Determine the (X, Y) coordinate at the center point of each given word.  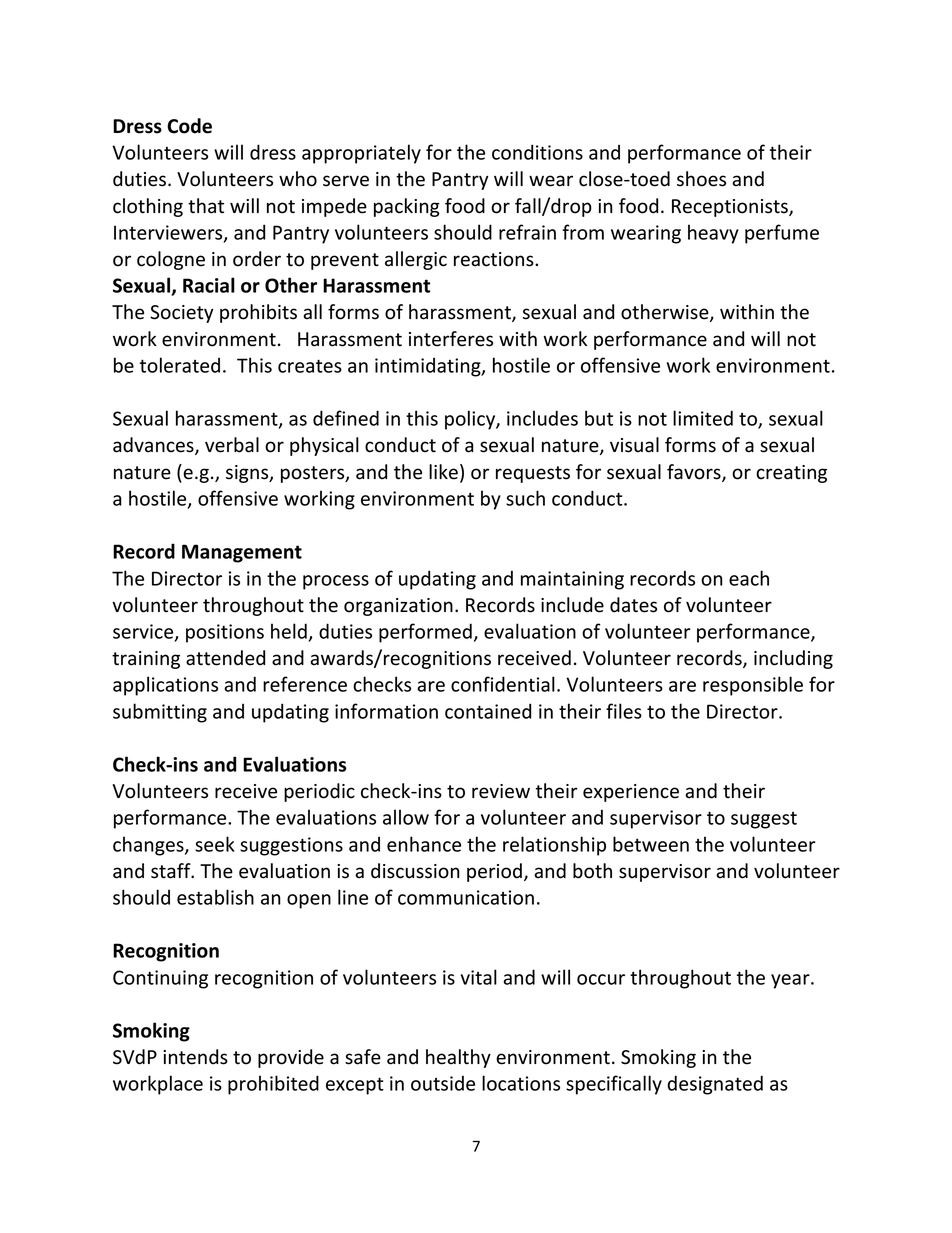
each (749, 578)
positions (225, 633)
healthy (458, 1058)
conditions (537, 152)
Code (189, 126)
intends (195, 1057)
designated (715, 1085)
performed (425, 633)
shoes (701, 179)
